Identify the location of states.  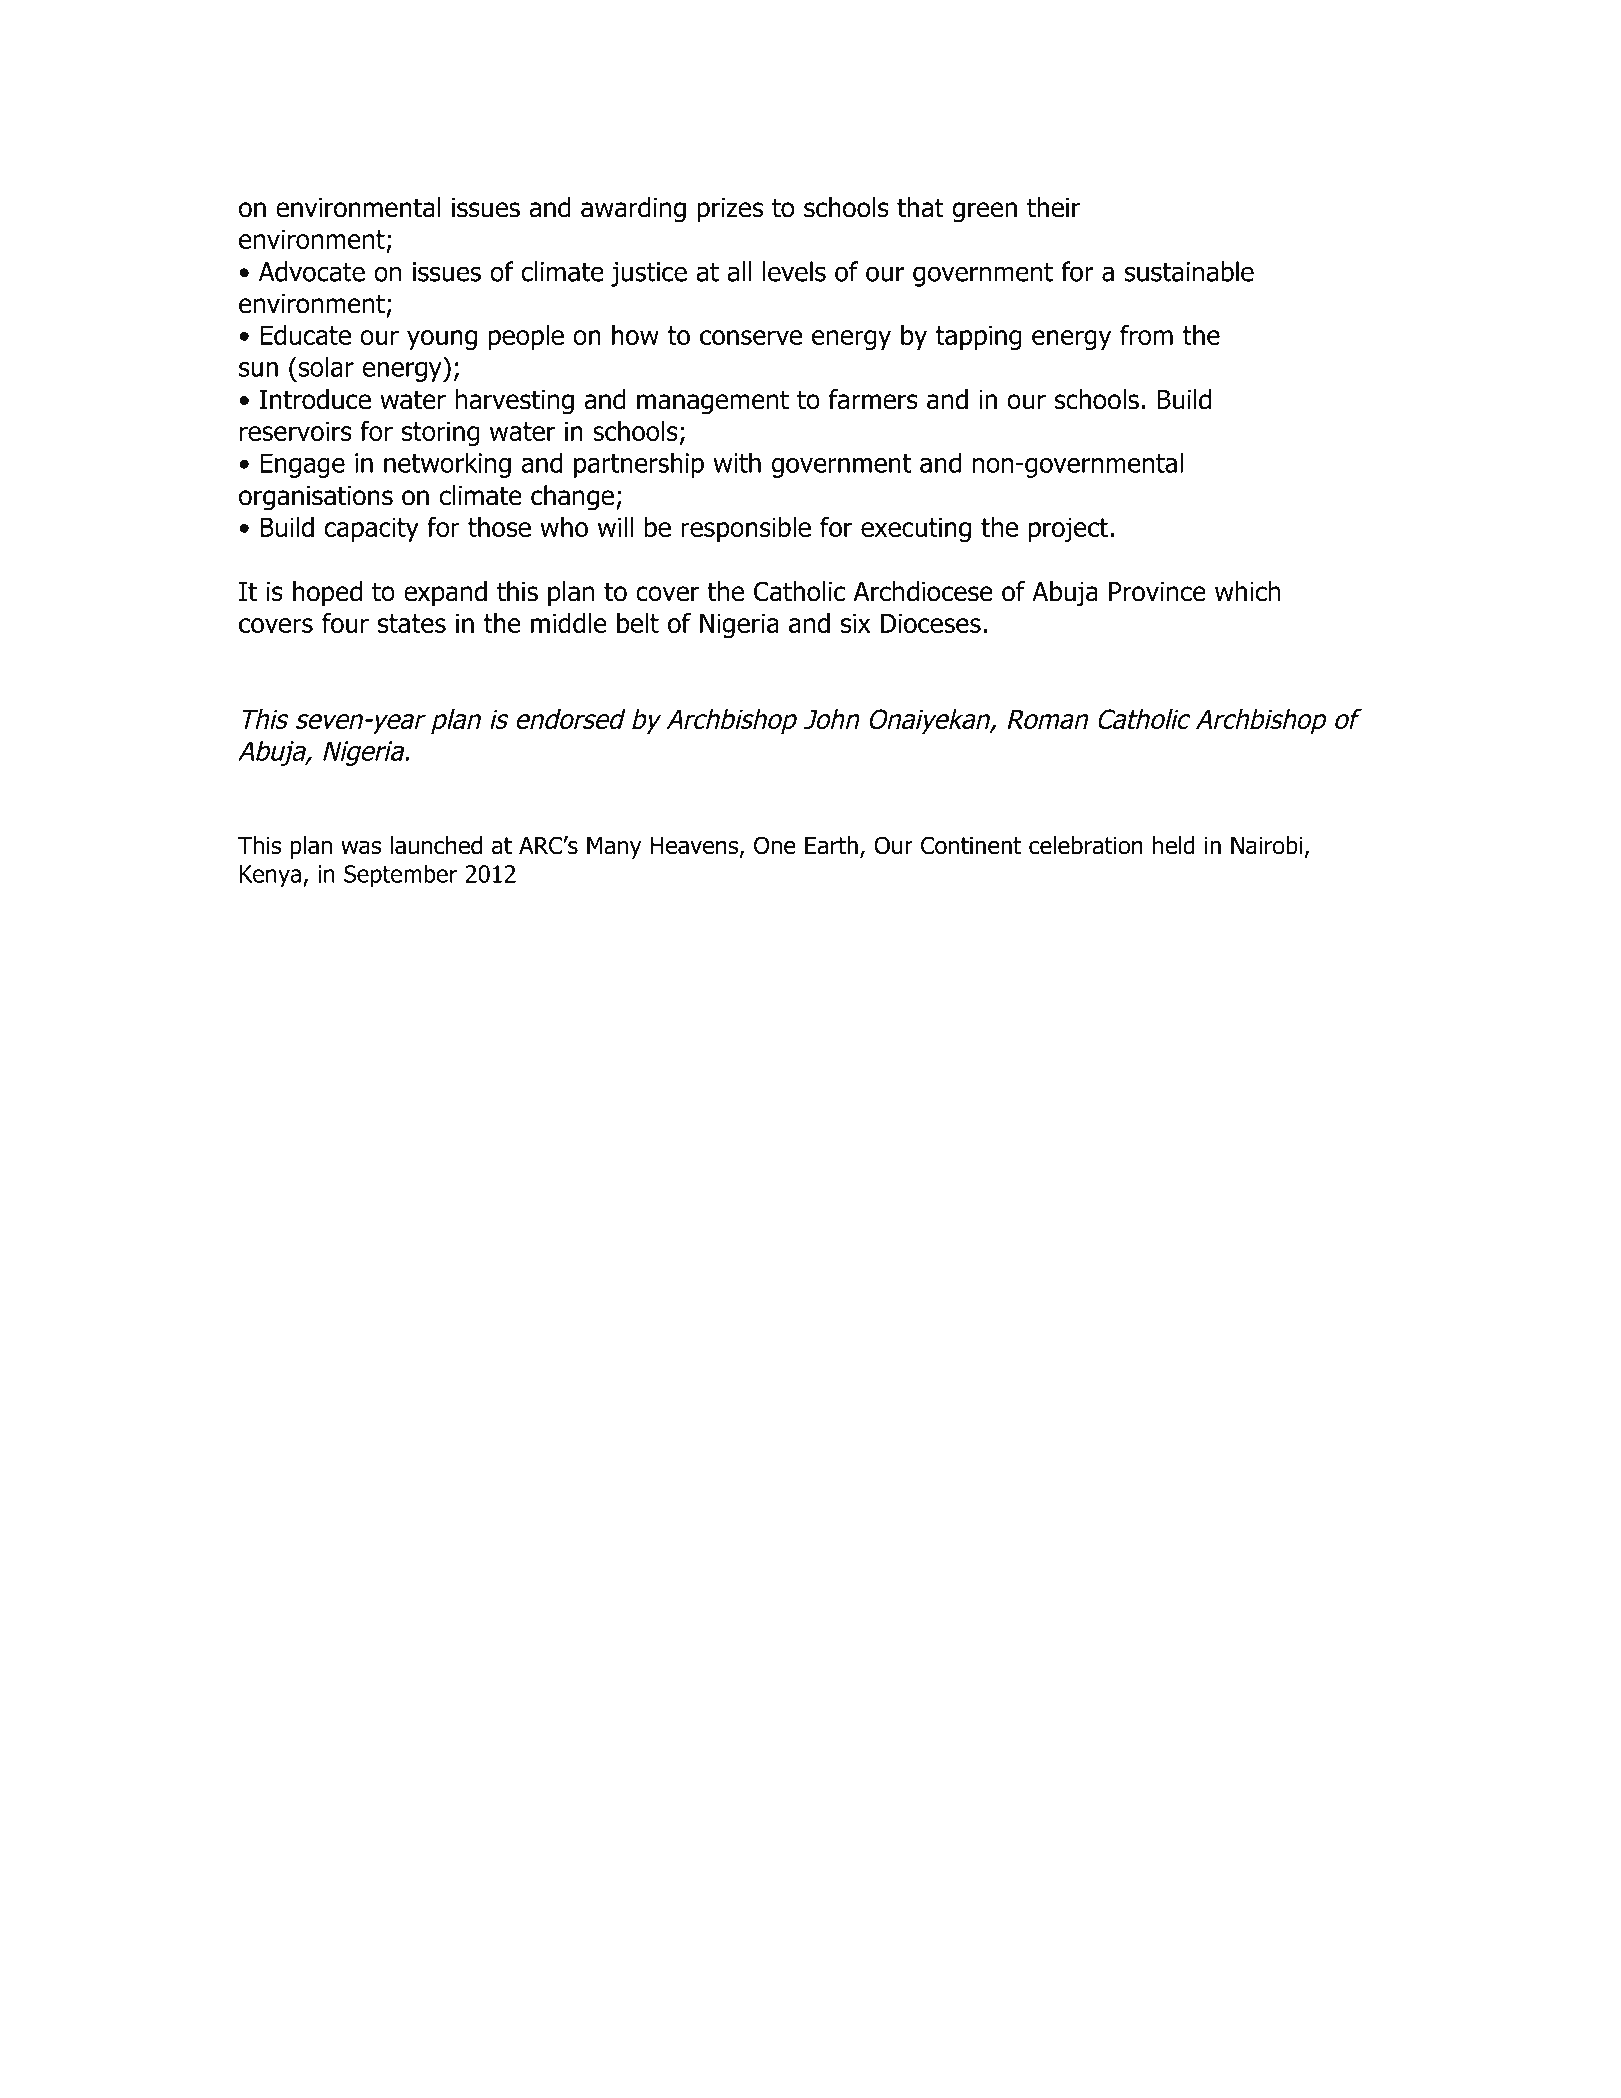
(412, 623).
